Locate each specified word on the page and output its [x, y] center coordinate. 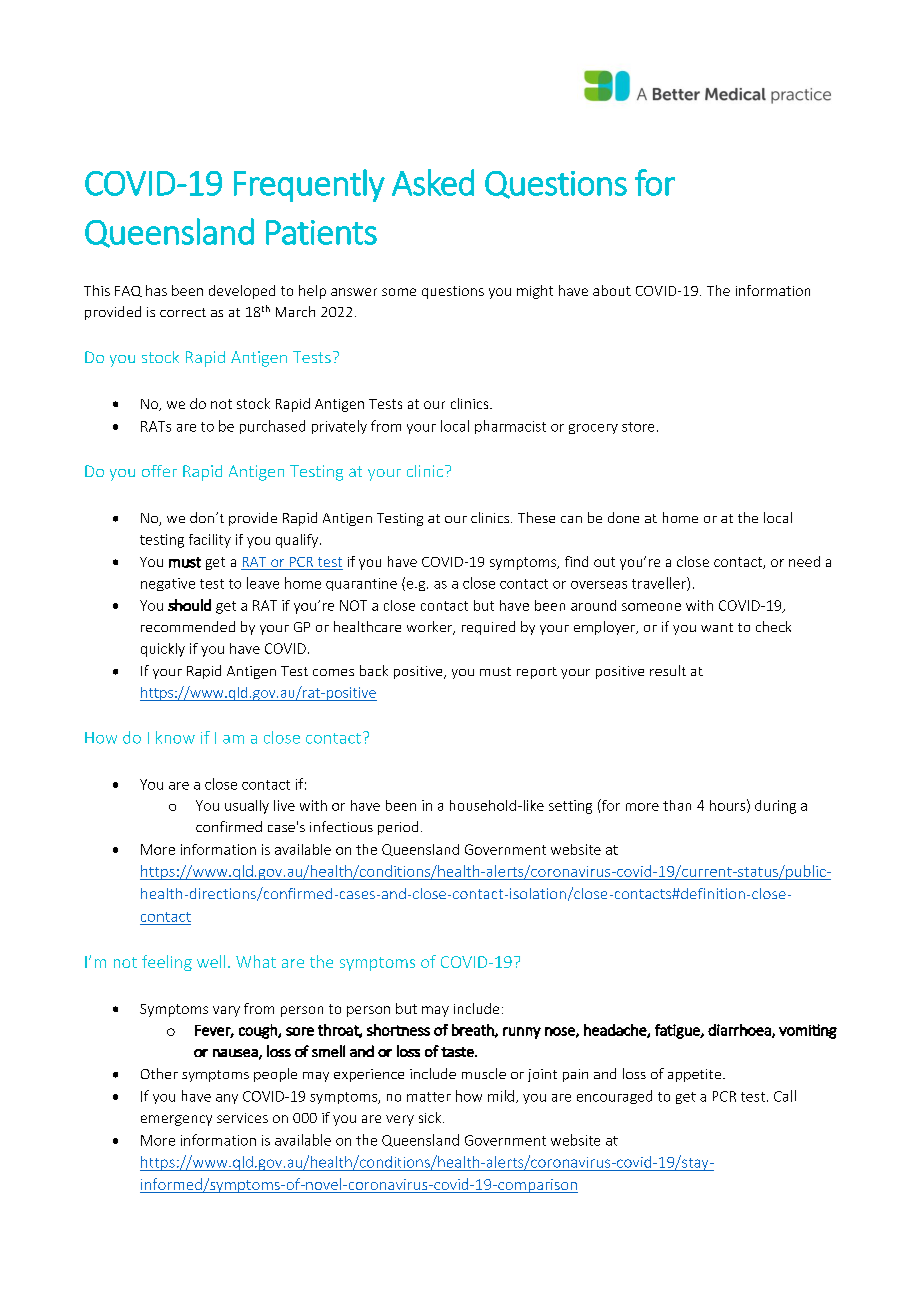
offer [159, 471]
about [612, 290]
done [623, 517]
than [677, 805]
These [536, 517]
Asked [433, 182]
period [398, 828]
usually [247, 807]
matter [429, 1097]
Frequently [309, 185]
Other [159, 1073]
